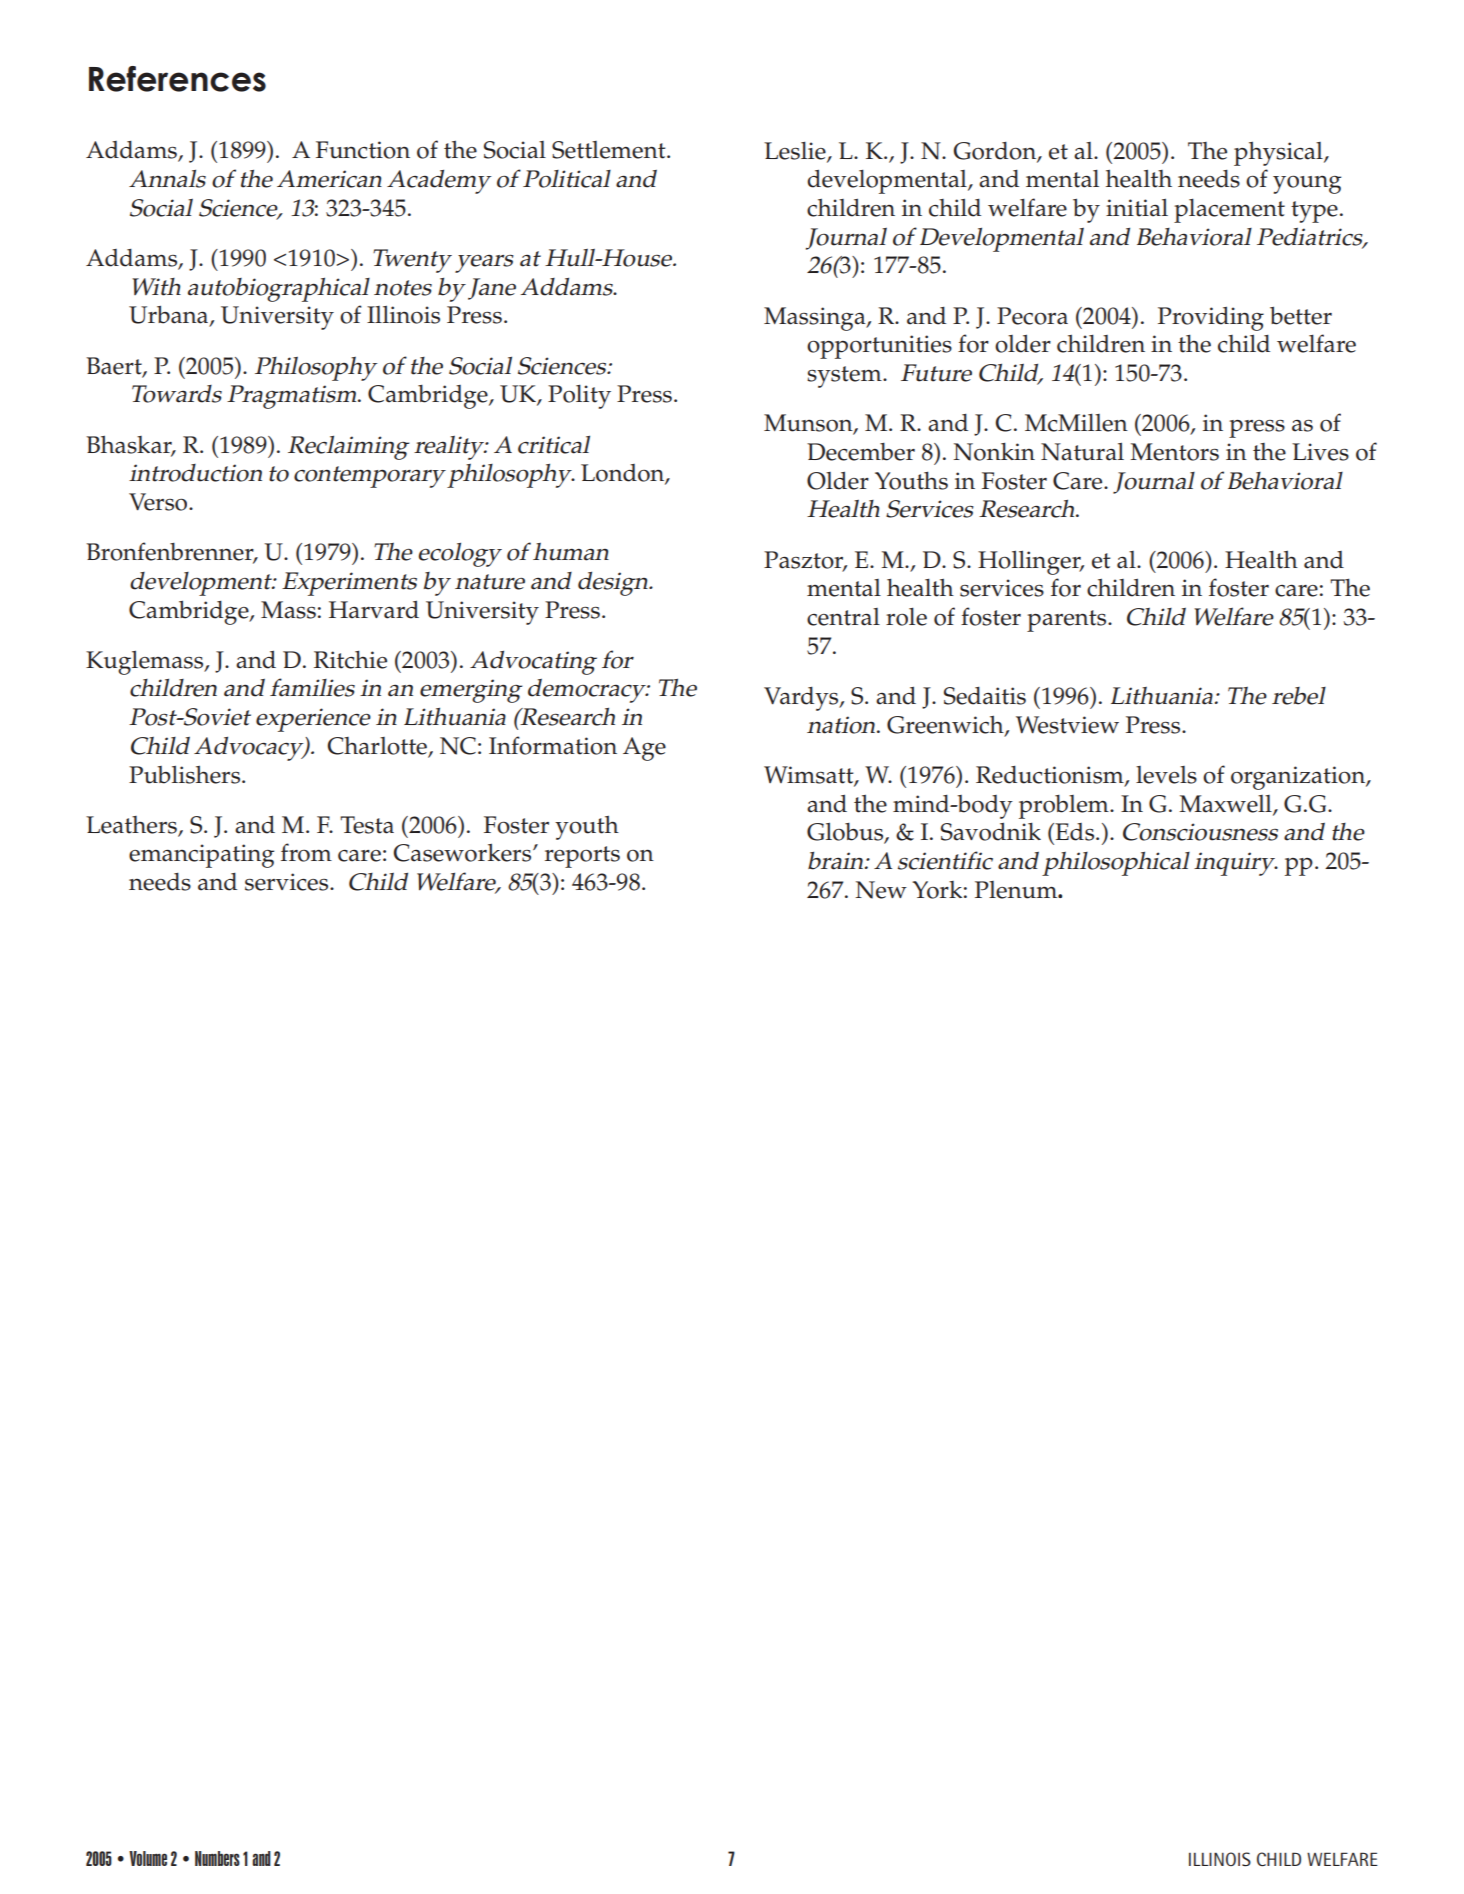  Describe the element at coordinates (1279, 153) in the screenshot. I see `physical` at that location.
